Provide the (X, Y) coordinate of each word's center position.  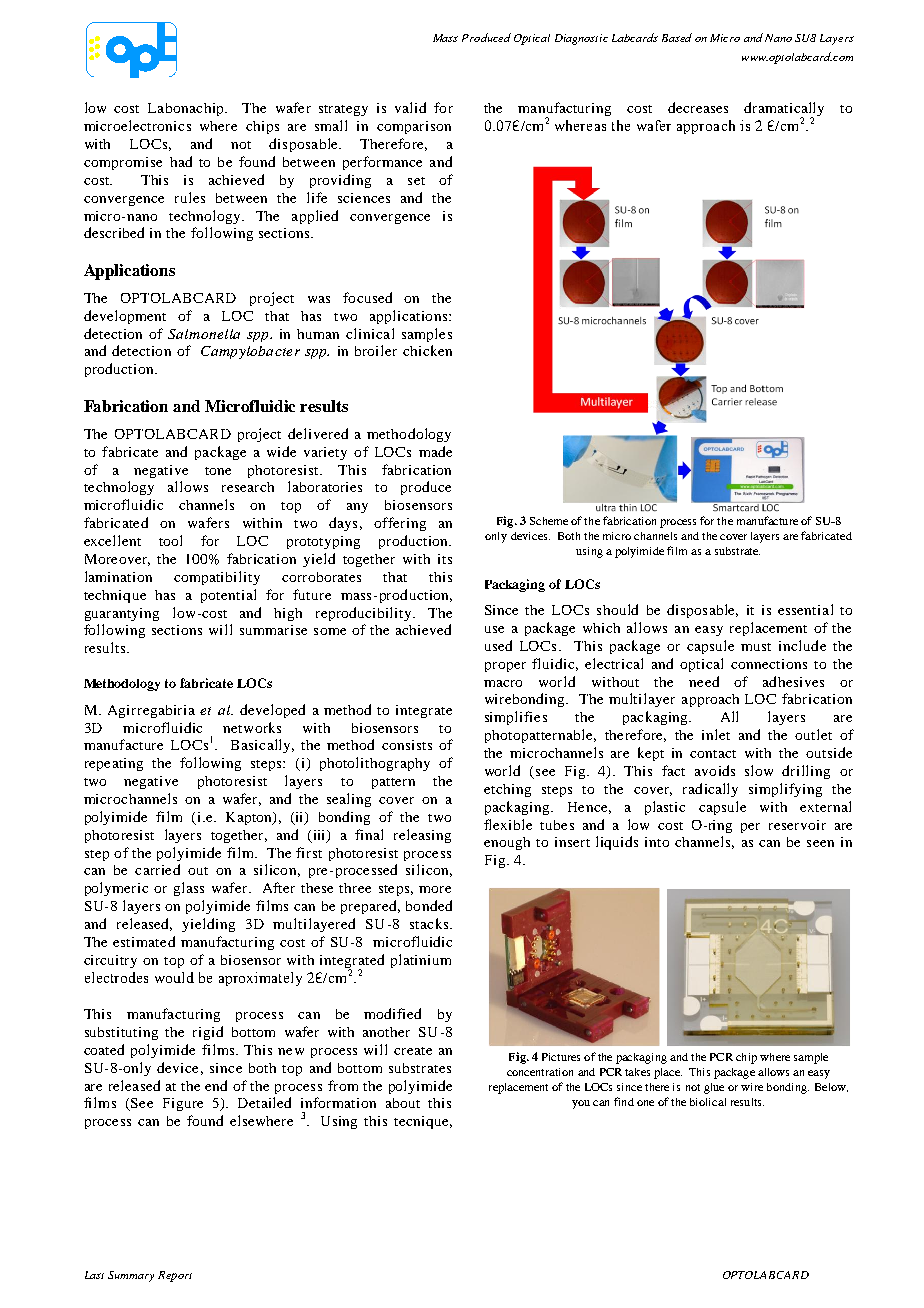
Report (175, 1276)
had (181, 161)
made (435, 451)
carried (157, 869)
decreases (698, 107)
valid (410, 107)
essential (805, 609)
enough (507, 843)
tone (218, 471)
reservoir (797, 825)
